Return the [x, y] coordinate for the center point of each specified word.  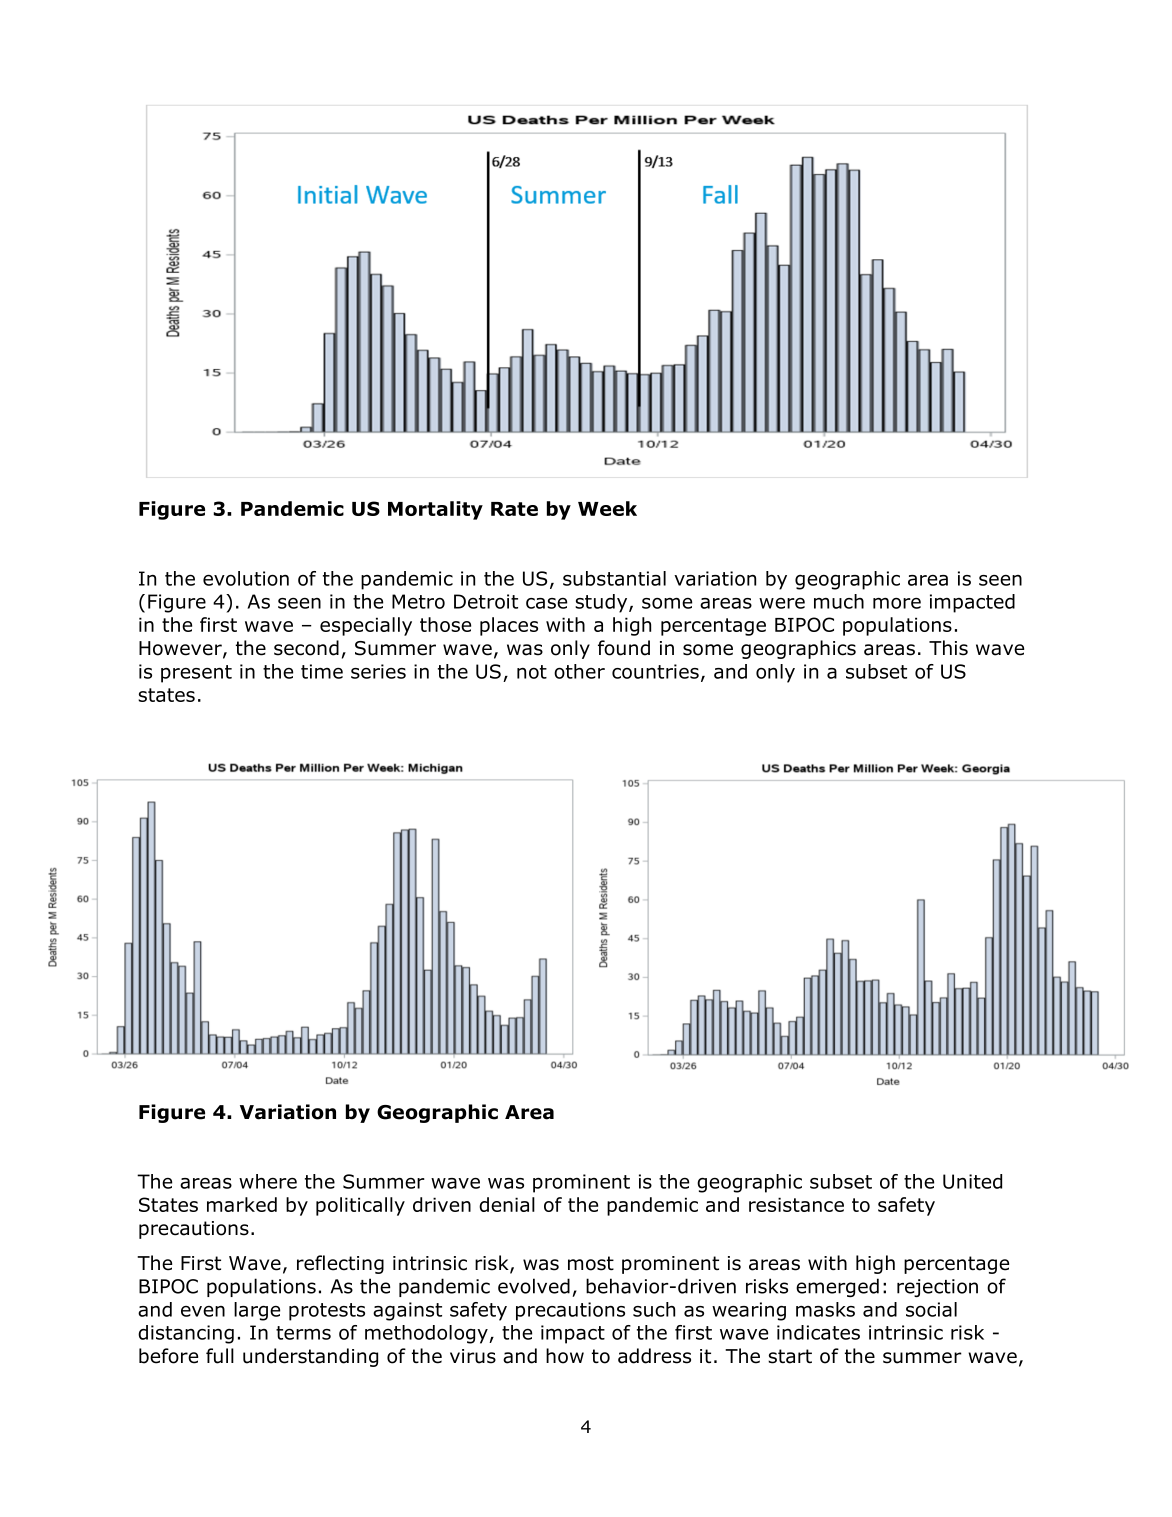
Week [607, 508]
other [579, 671]
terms [303, 1333]
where [268, 1181]
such [654, 1309]
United [972, 1181]
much [839, 601]
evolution [246, 578]
